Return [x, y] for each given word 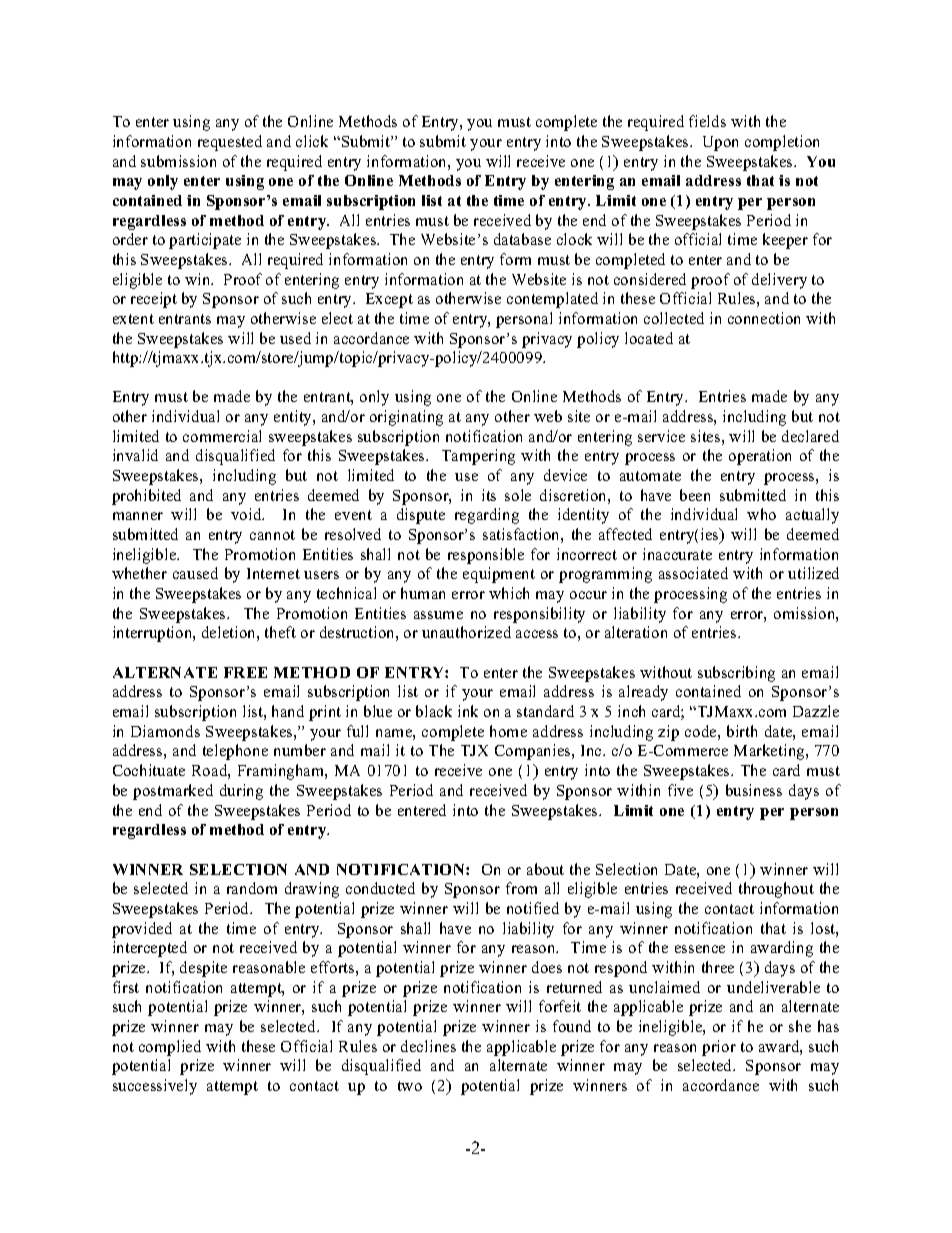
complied [170, 1048]
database [522, 239]
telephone [235, 752]
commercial [222, 436]
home [508, 731]
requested [230, 143]
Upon [720, 143]
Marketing [770, 752]
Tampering [478, 457]
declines [428, 1046]
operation [760, 457]
